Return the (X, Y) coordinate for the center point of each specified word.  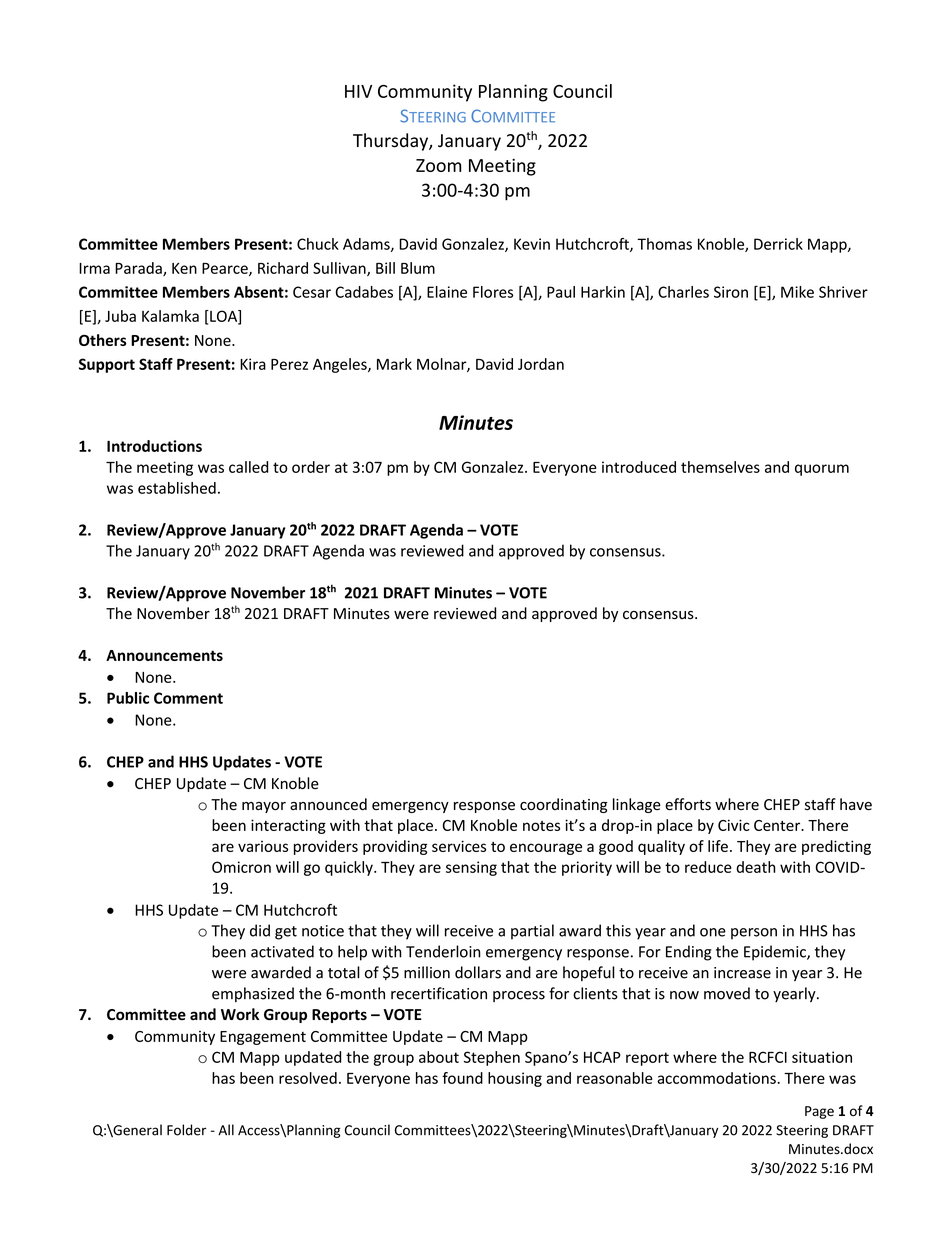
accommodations (717, 1078)
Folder (186, 1130)
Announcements (164, 655)
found (462, 1078)
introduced (639, 467)
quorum (822, 470)
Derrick (778, 244)
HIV (358, 91)
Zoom (438, 165)
